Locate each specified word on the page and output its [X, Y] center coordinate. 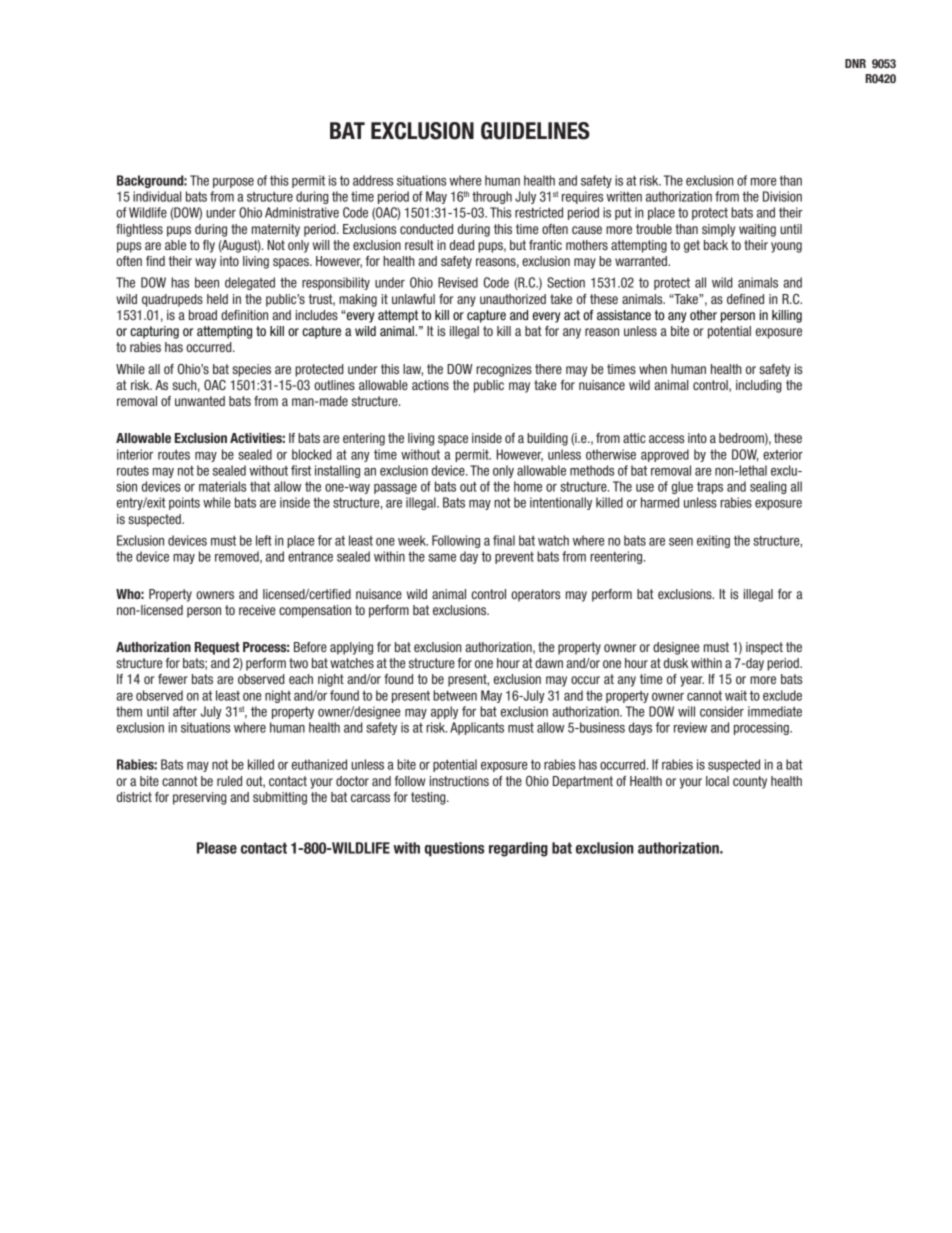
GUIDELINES [535, 131]
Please [217, 848]
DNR [855, 63]
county [750, 782]
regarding [518, 849]
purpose [233, 183]
